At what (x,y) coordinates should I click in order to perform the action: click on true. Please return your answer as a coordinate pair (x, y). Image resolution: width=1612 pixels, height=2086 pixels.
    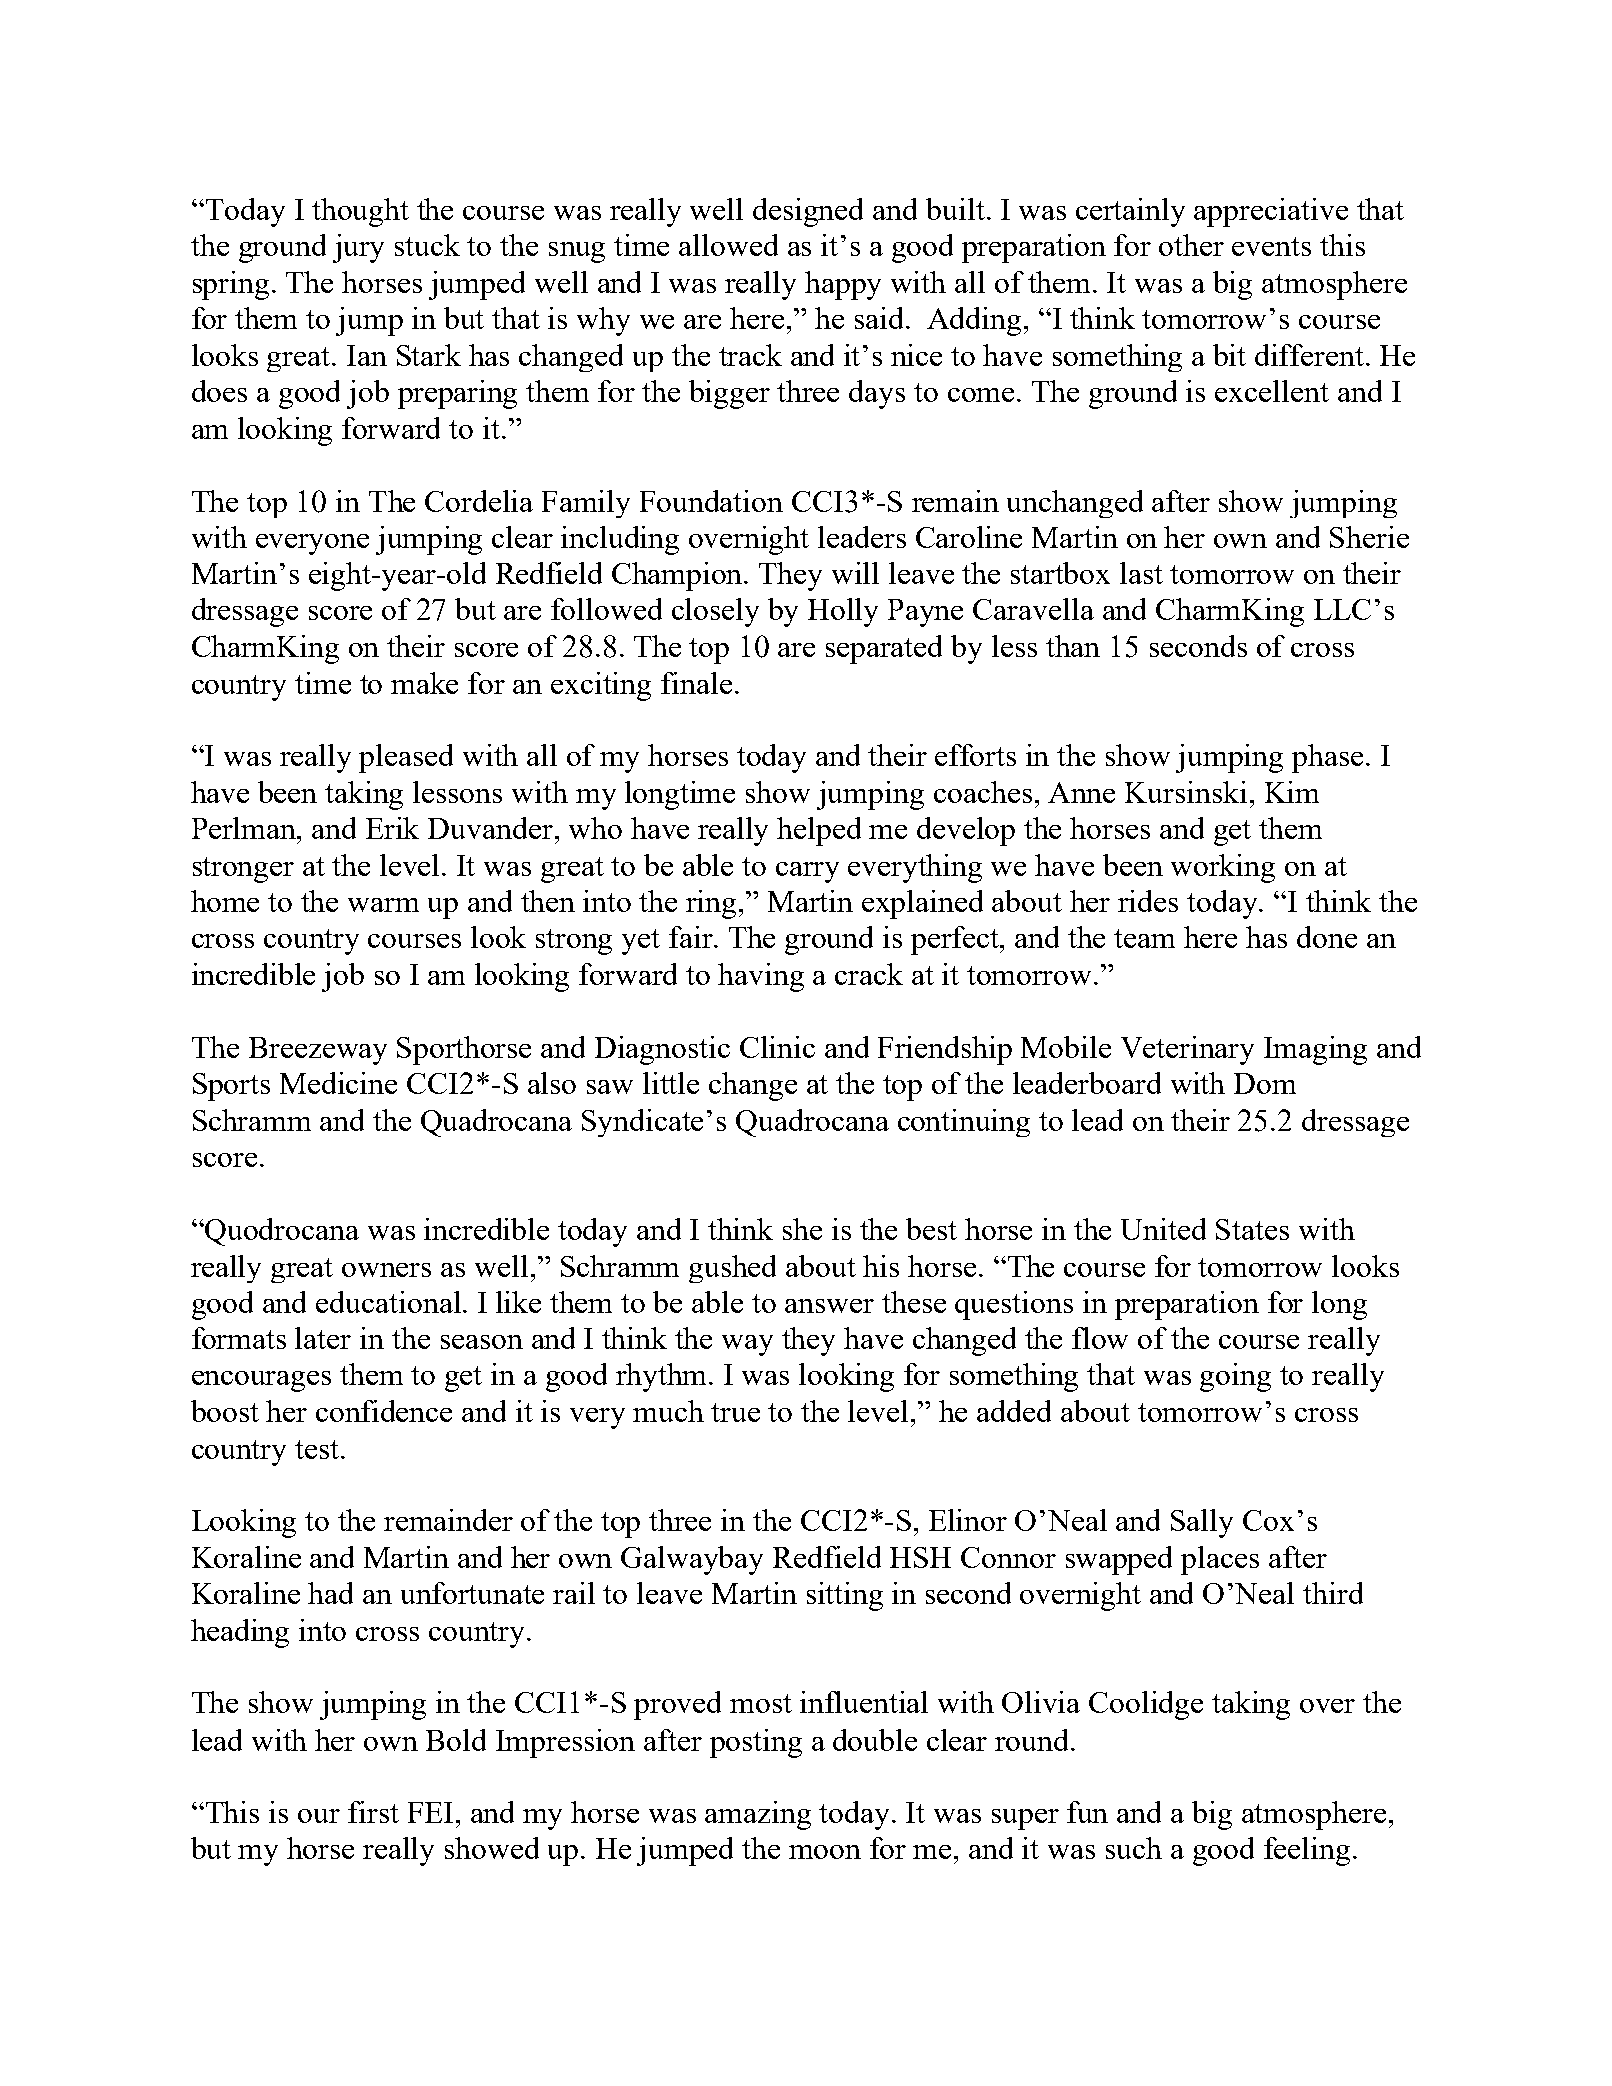
    Looking at the image, I should click on (735, 1412).
